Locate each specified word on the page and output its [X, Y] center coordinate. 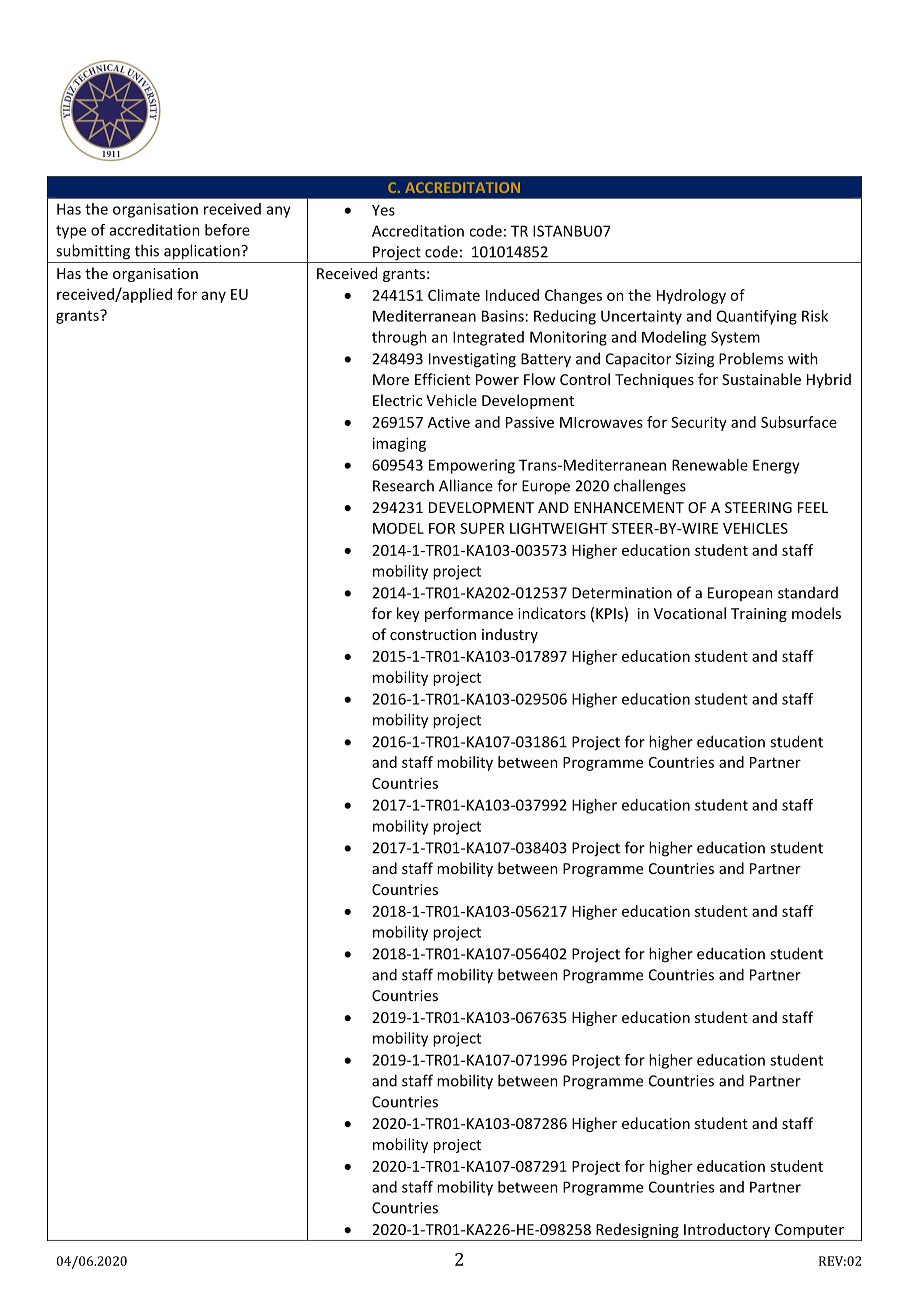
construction [433, 634]
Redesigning [637, 1232]
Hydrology [691, 296]
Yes [383, 210]
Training [759, 615]
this [147, 250]
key [408, 614]
